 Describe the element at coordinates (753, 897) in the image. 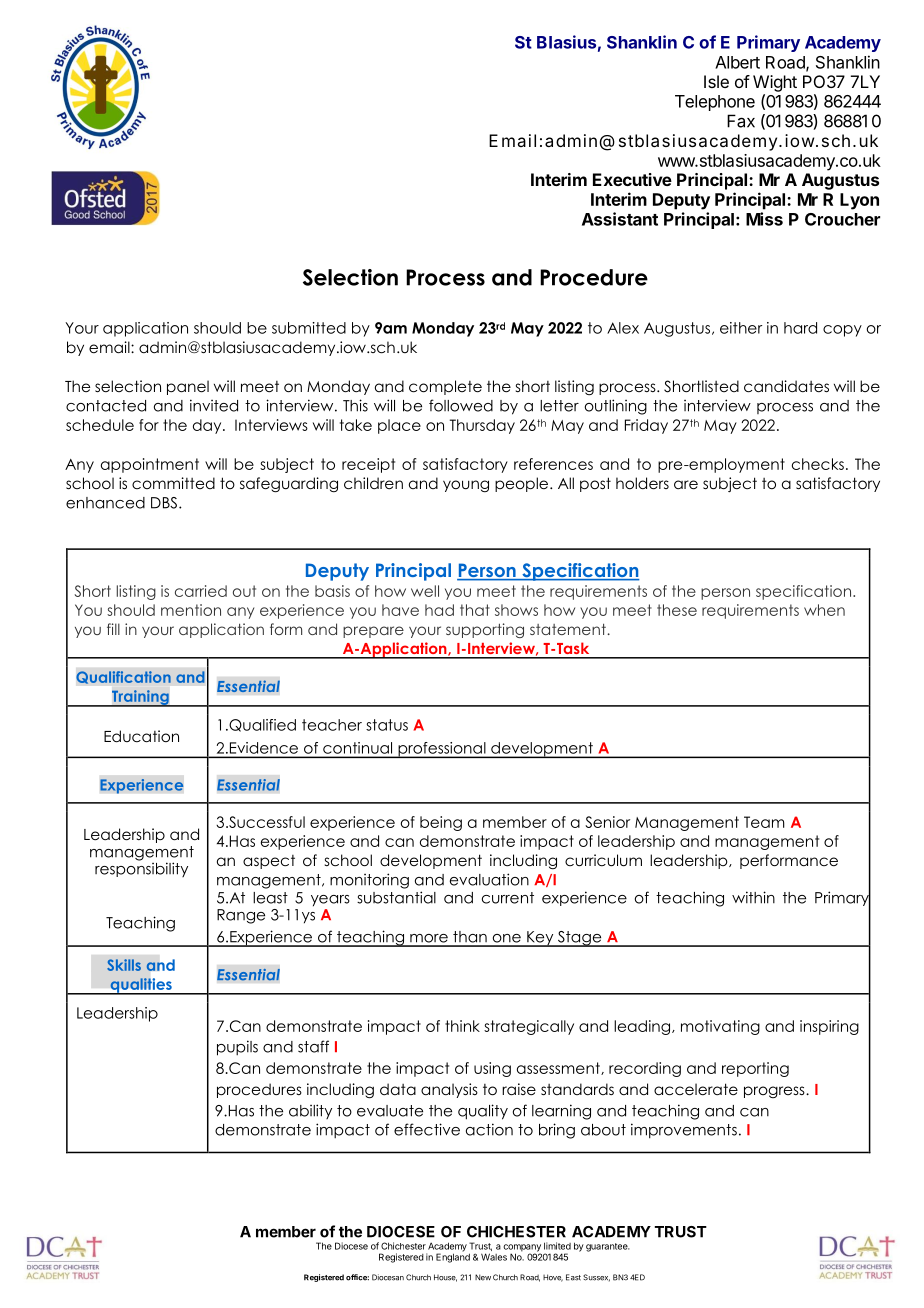

I see `within` at that location.
